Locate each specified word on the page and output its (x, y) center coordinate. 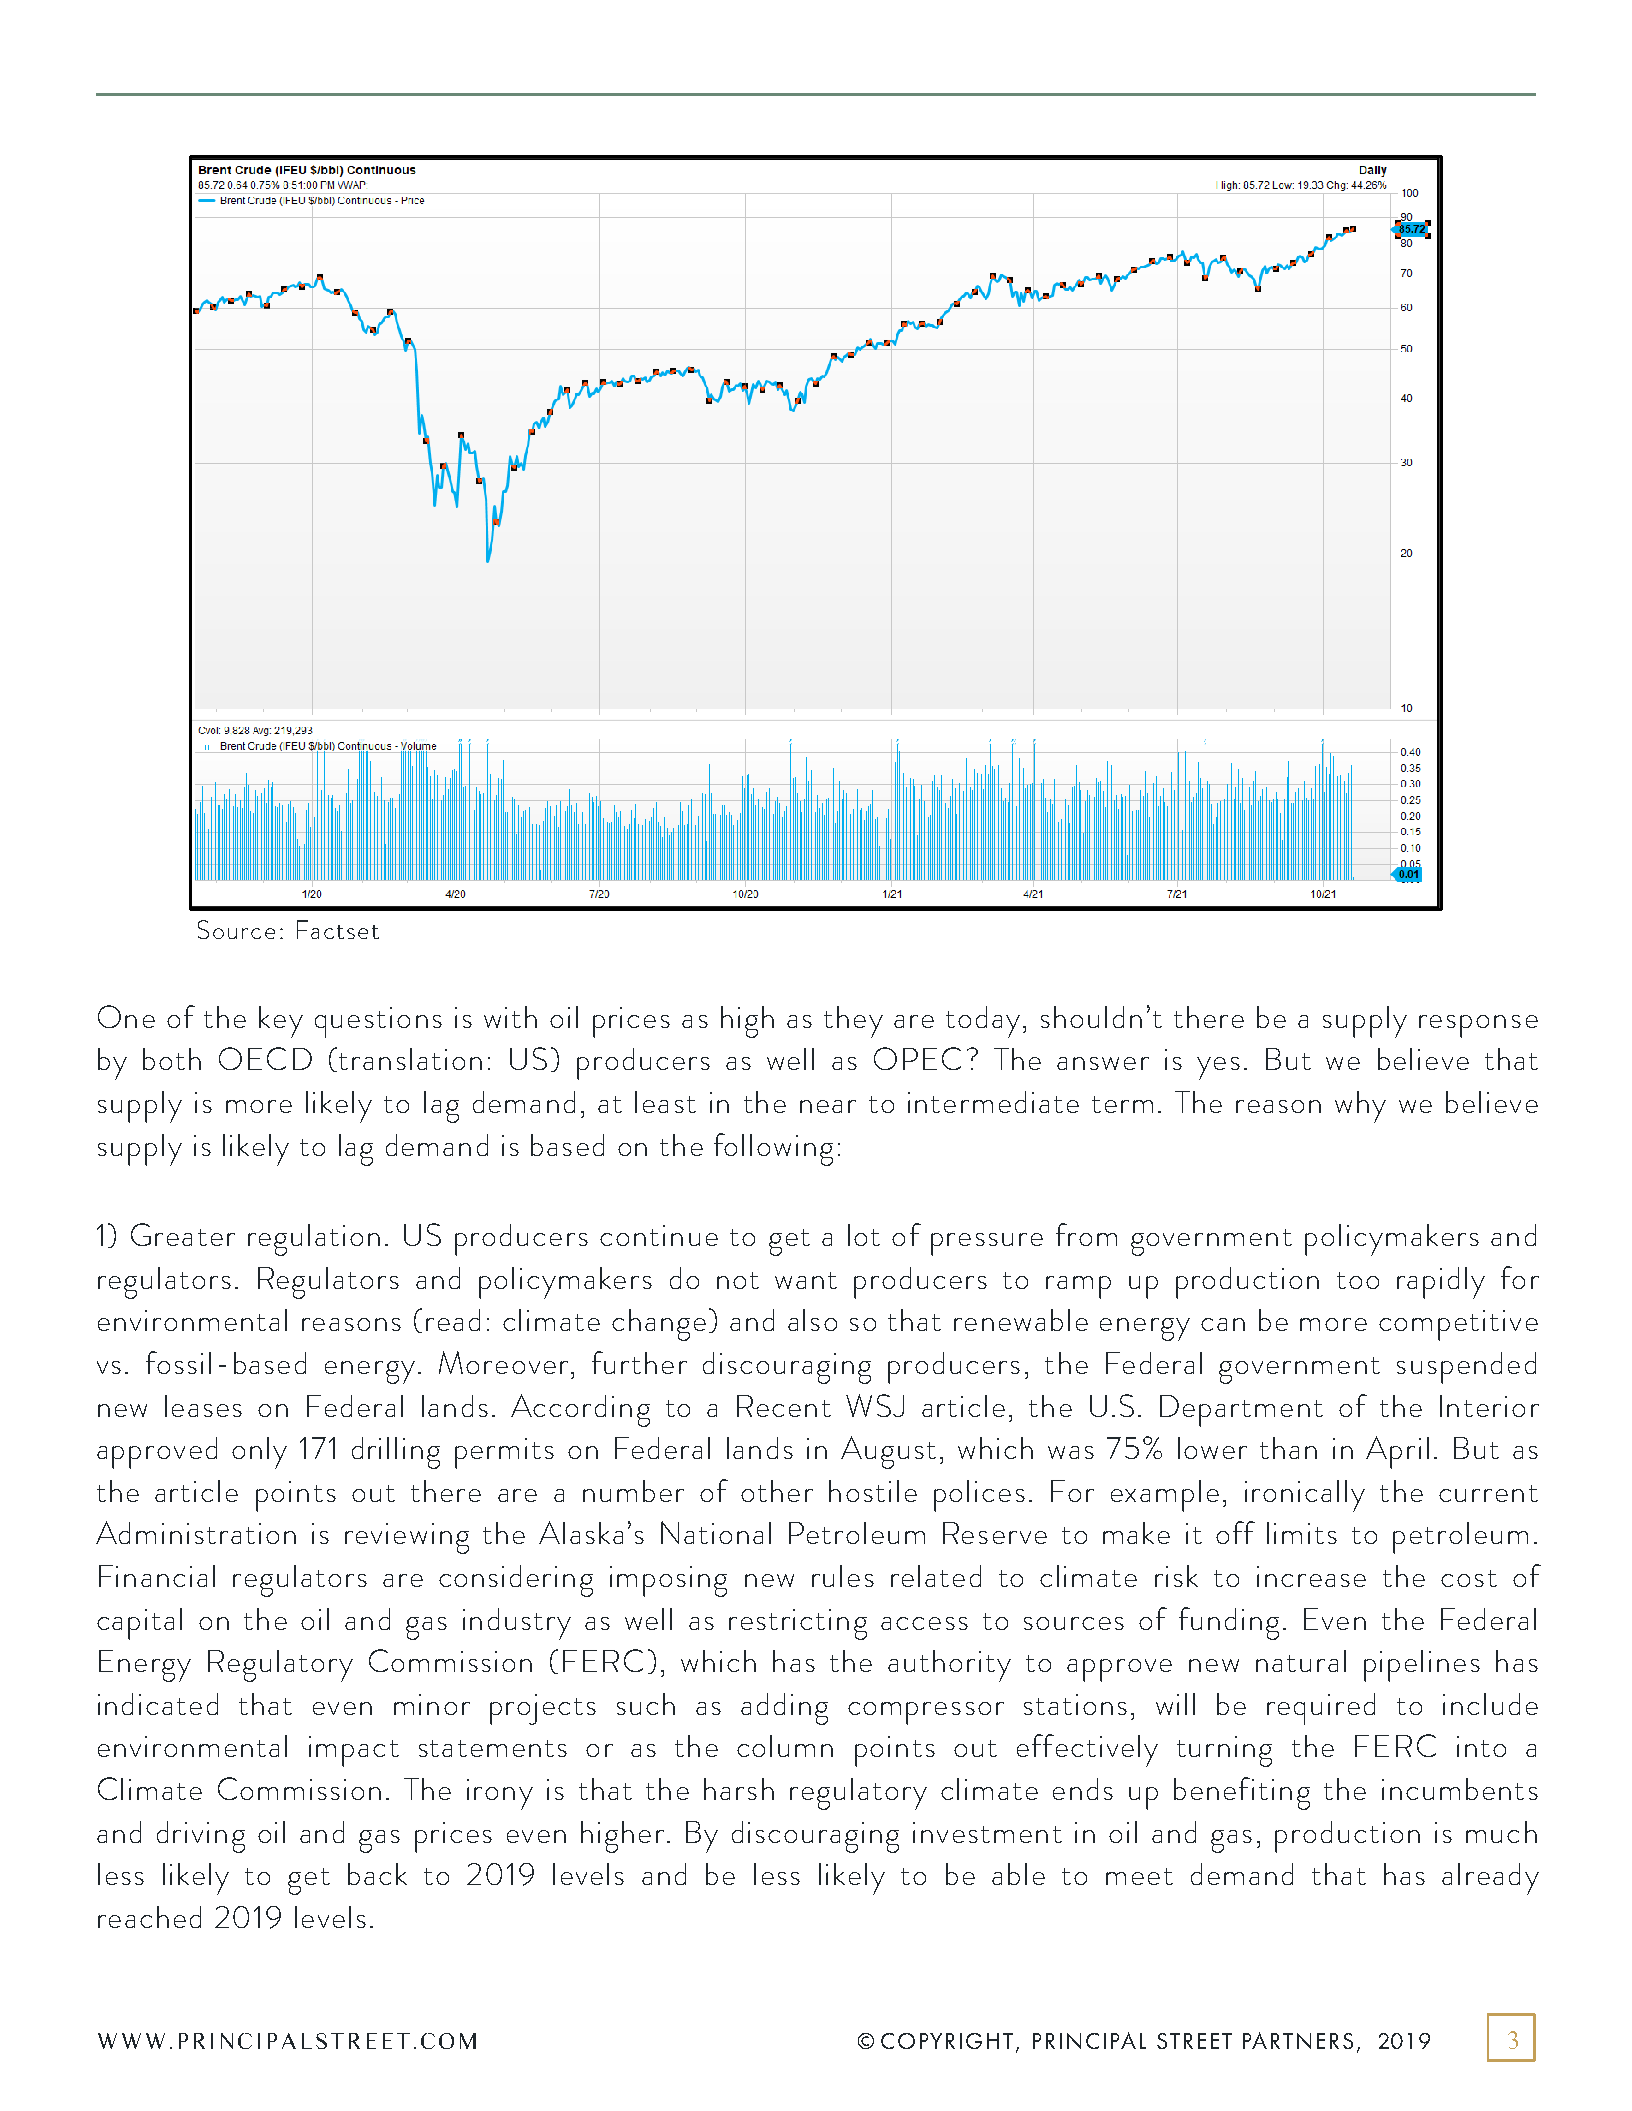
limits (1302, 1533)
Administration (196, 1532)
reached (149, 1917)
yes (1218, 1068)
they (853, 1022)
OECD (265, 1058)
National (716, 1532)
